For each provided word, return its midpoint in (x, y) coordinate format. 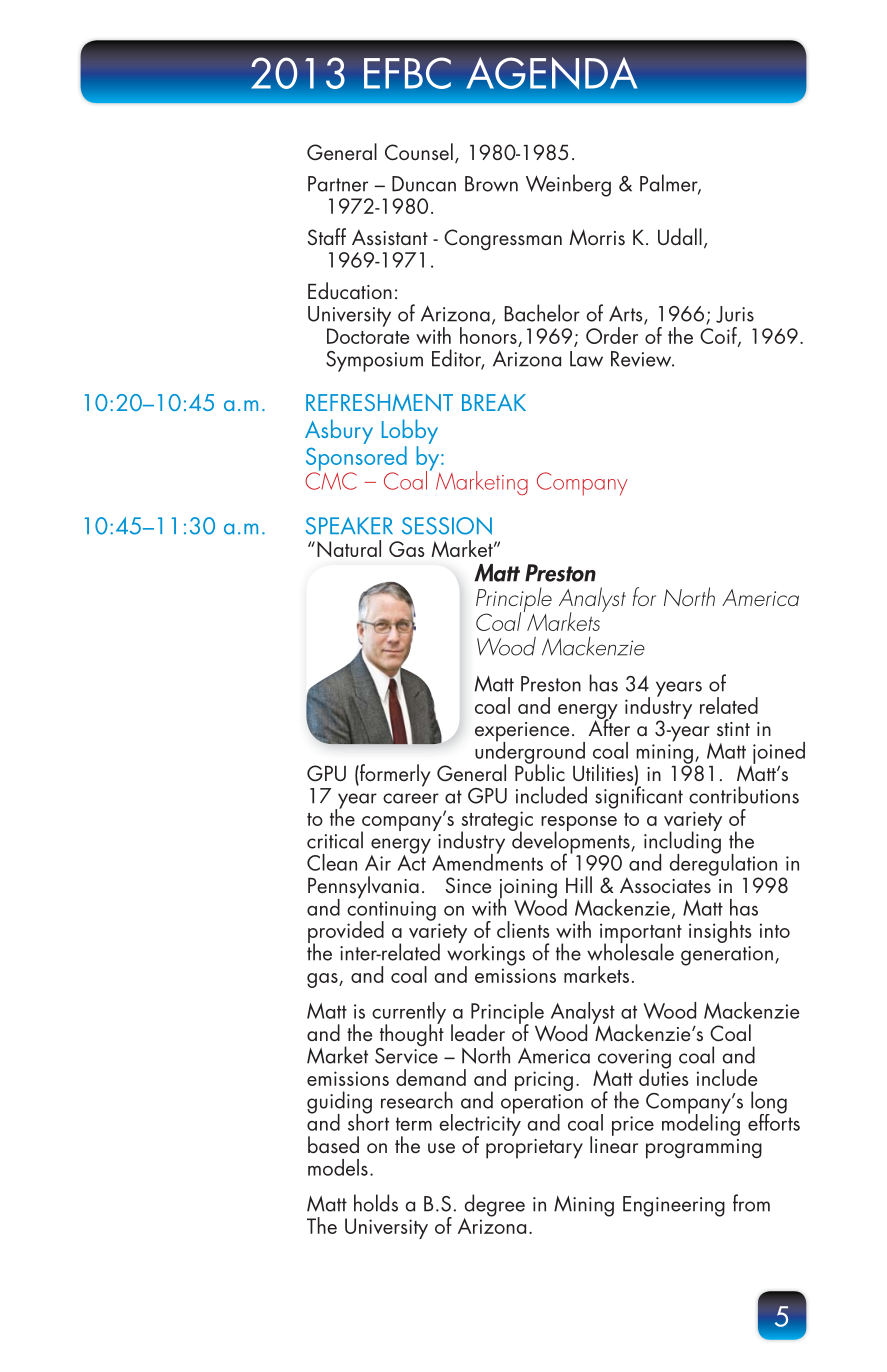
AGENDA (552, 73)
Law (586, 359)
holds (376, 1203)
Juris (735, 314)
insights (720, 932)
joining (527, 890)
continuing (391, 912)
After (609, 727)
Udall (680, 236)
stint (733, 729)
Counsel (419, 152)
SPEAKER (349, 526)
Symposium (374, 361)
